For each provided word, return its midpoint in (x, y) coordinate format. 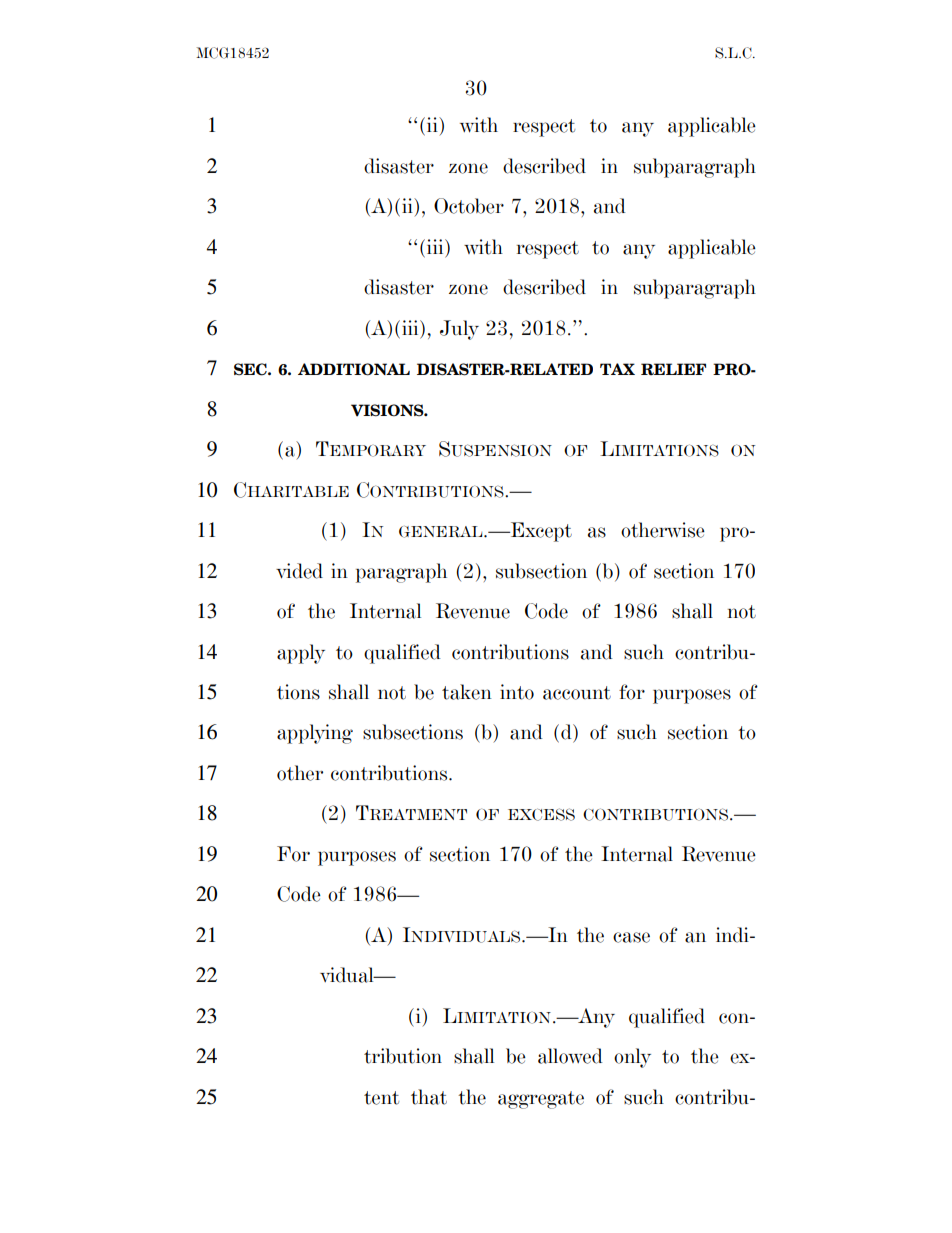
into (517, 692)
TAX (617, 369)
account (577, 693)
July (459, 330)
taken (467, 692)
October (469, 206)
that (429, 1097)
